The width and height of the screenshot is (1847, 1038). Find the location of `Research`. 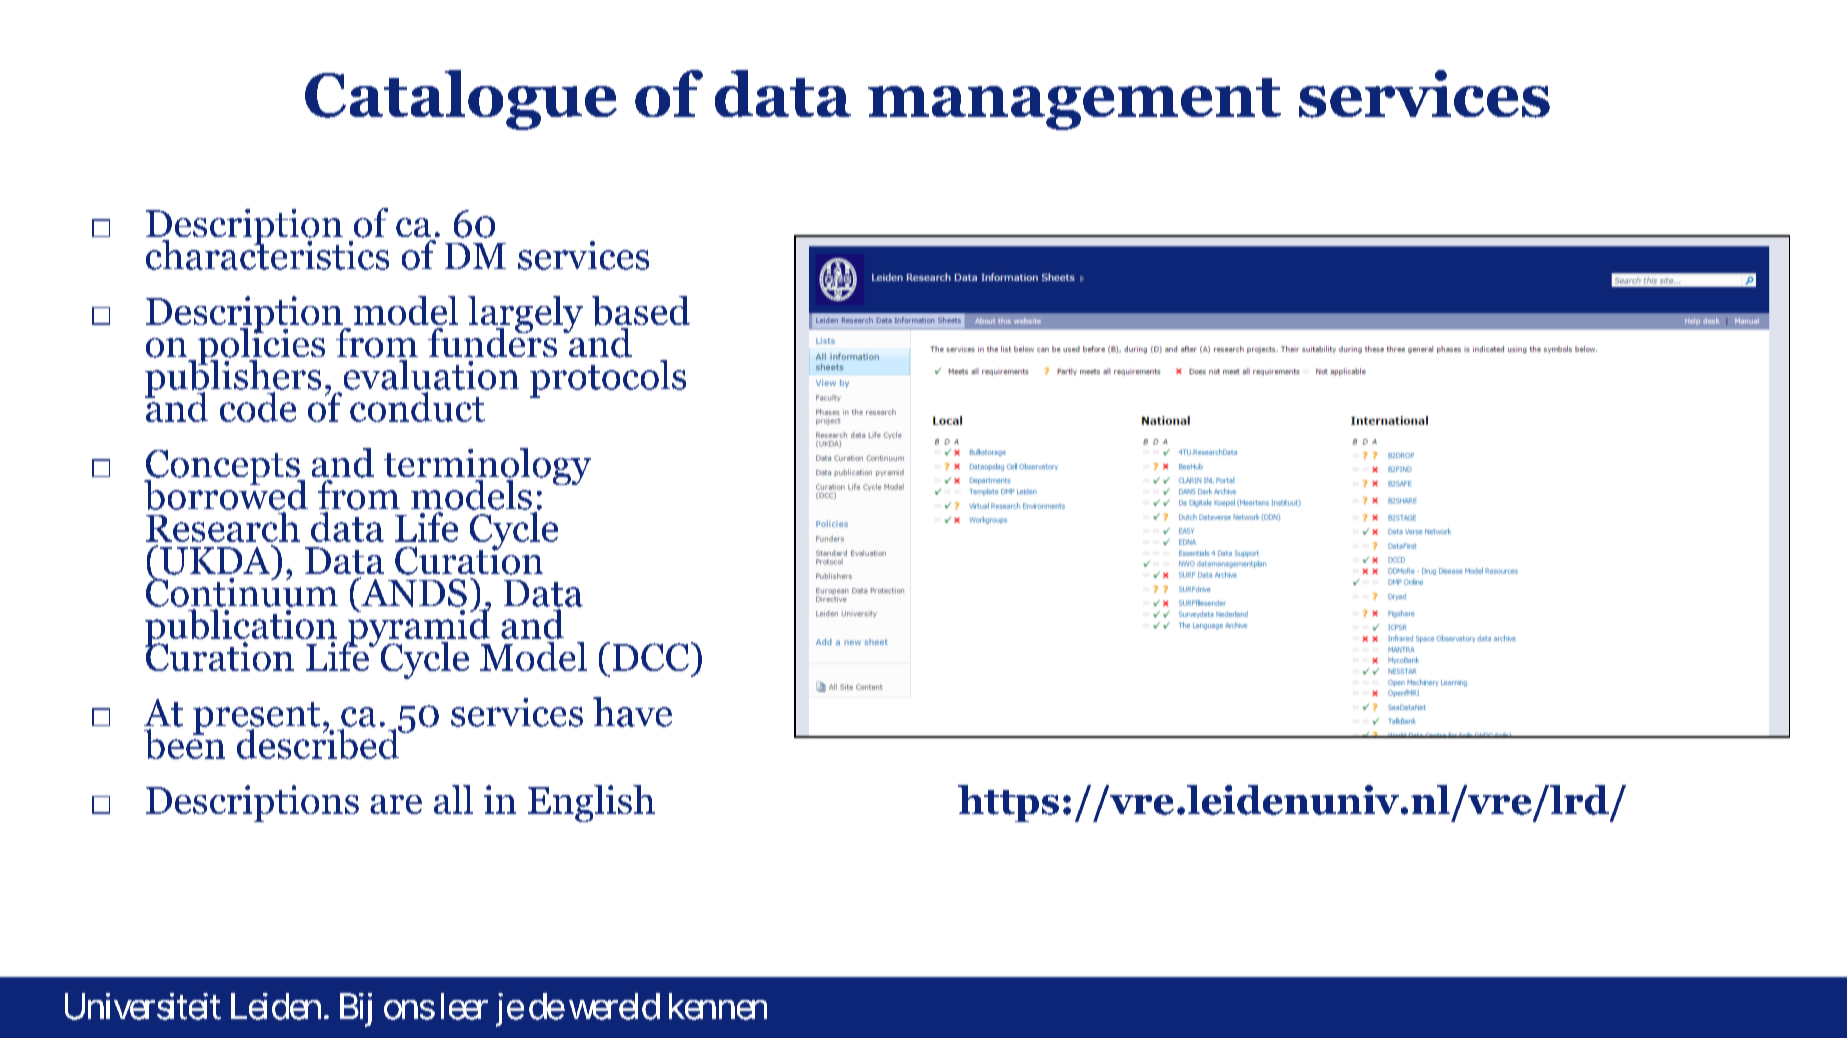

Research is located at coordinates (223, 527).
